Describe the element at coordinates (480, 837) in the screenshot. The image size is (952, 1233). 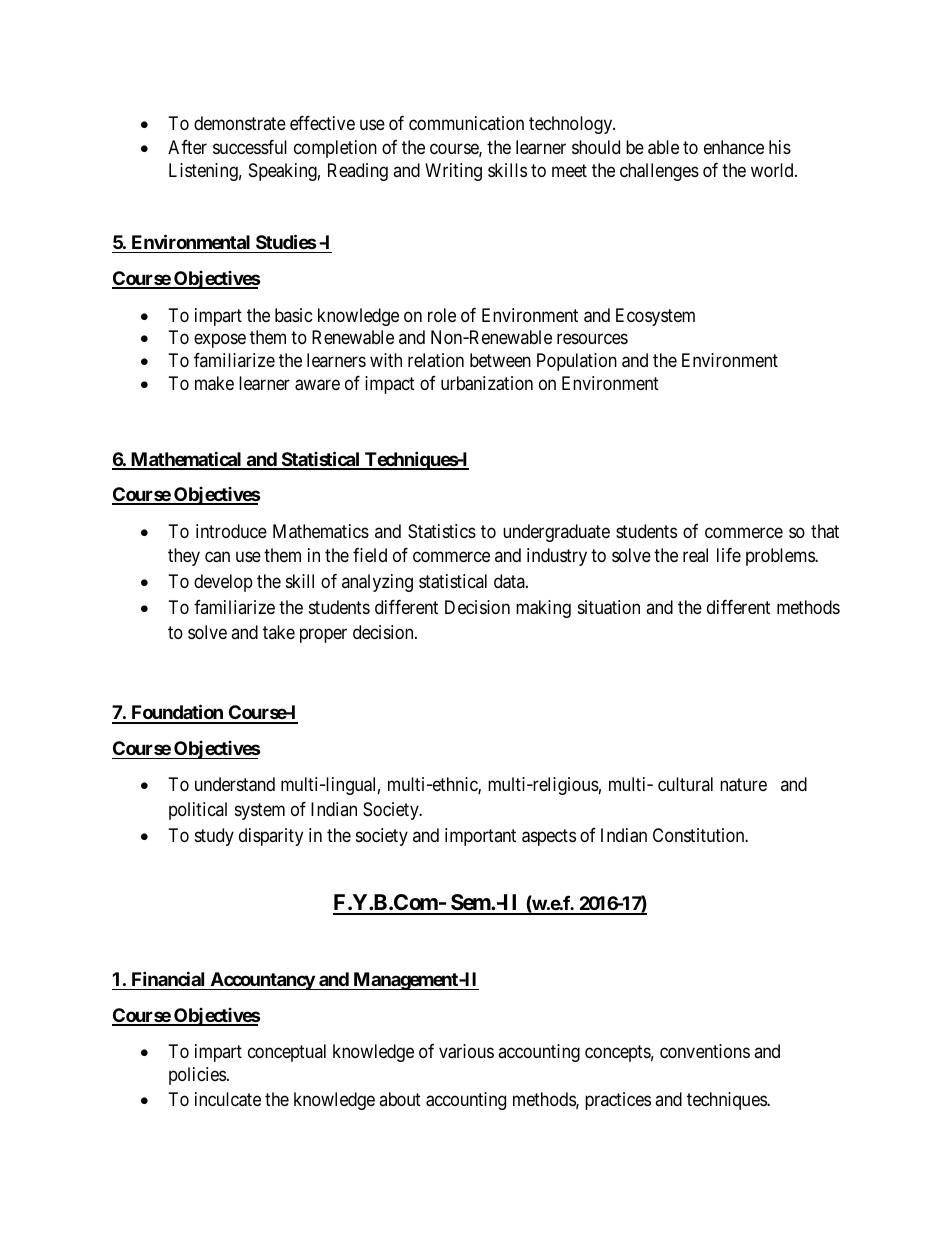
I see `important` at that location.
